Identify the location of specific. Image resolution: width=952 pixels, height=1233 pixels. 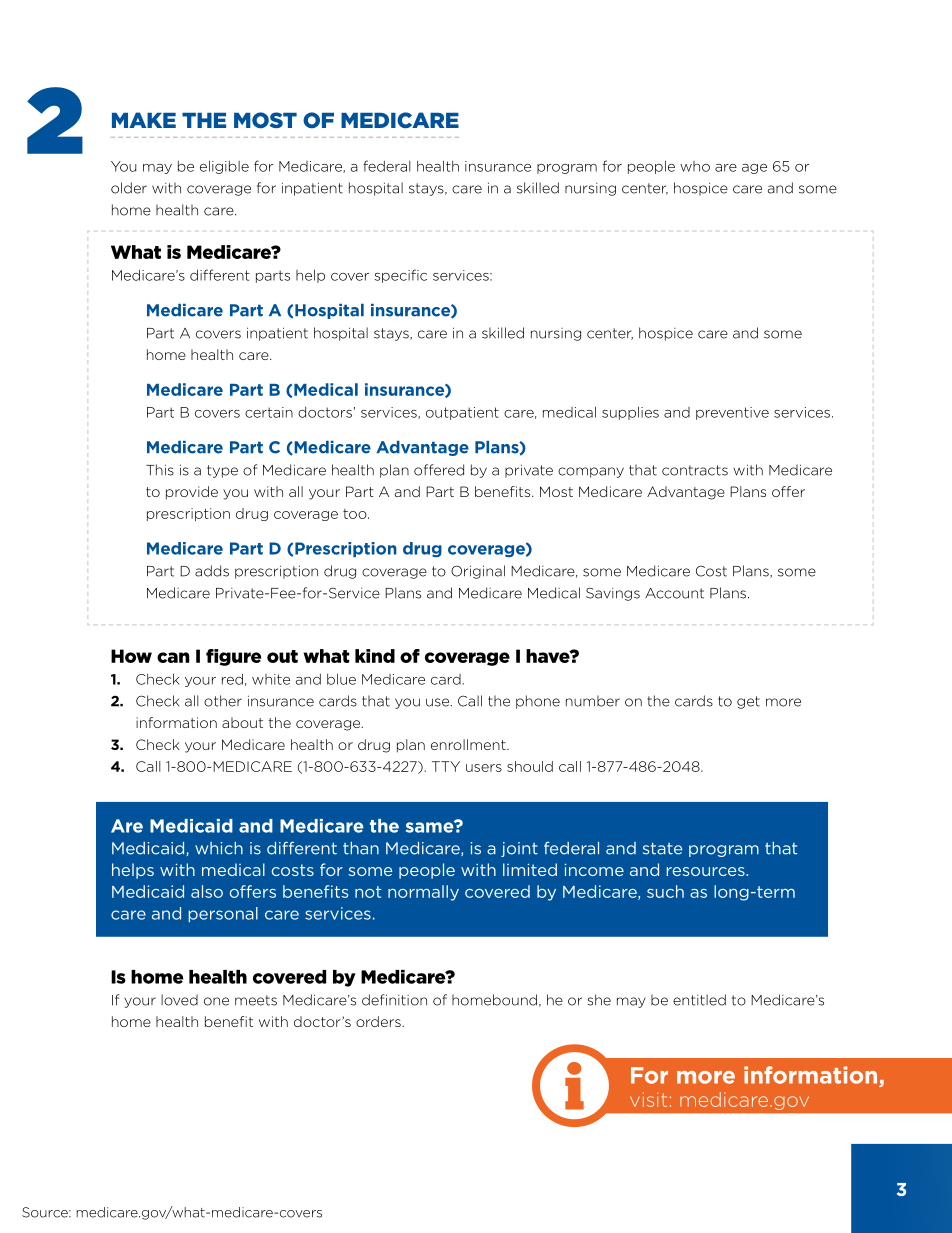
(400, 276).
